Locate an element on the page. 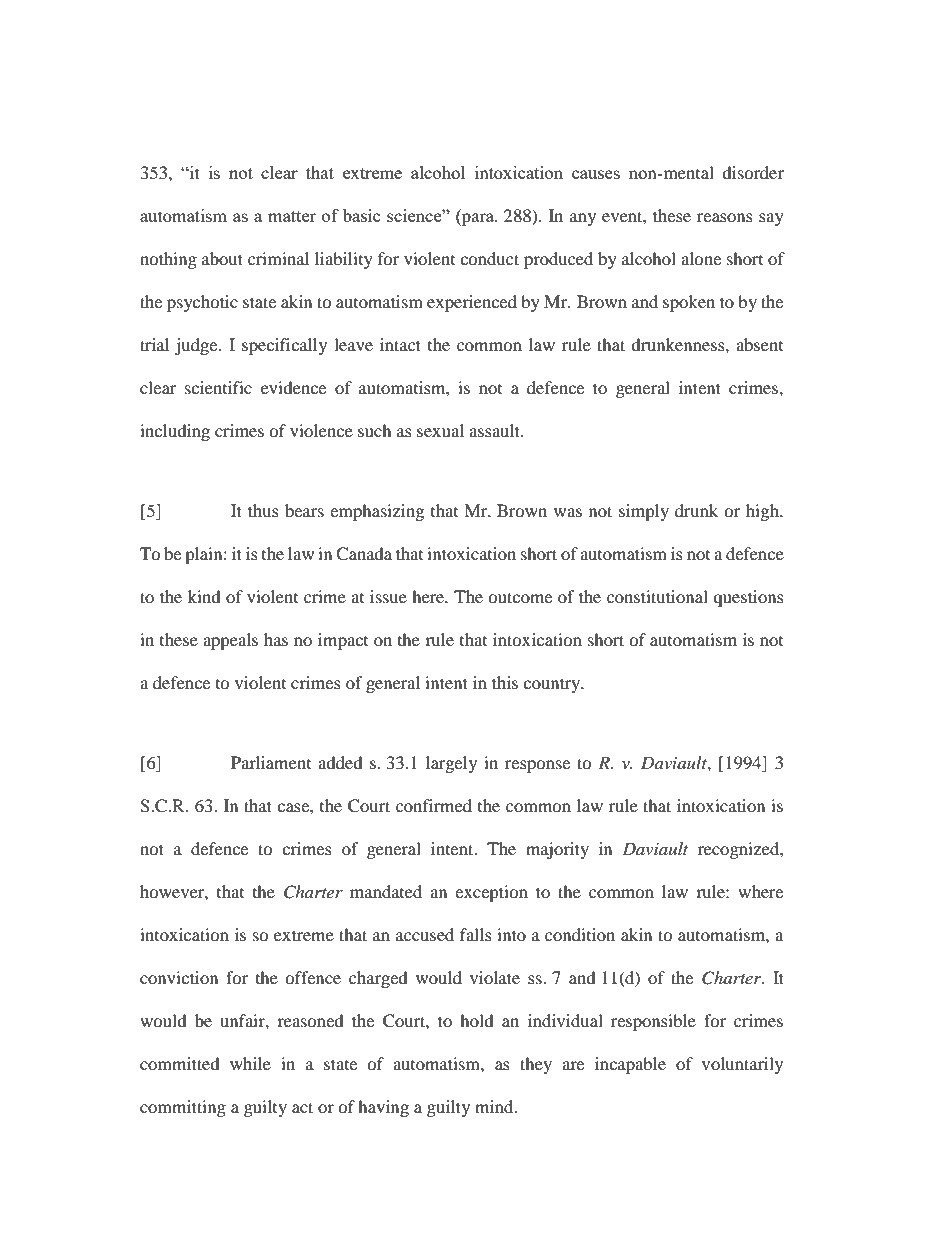 Image resolution: width=952 pixels, height=1233 pixels. constitutional is located at coordinates (657, 596).
